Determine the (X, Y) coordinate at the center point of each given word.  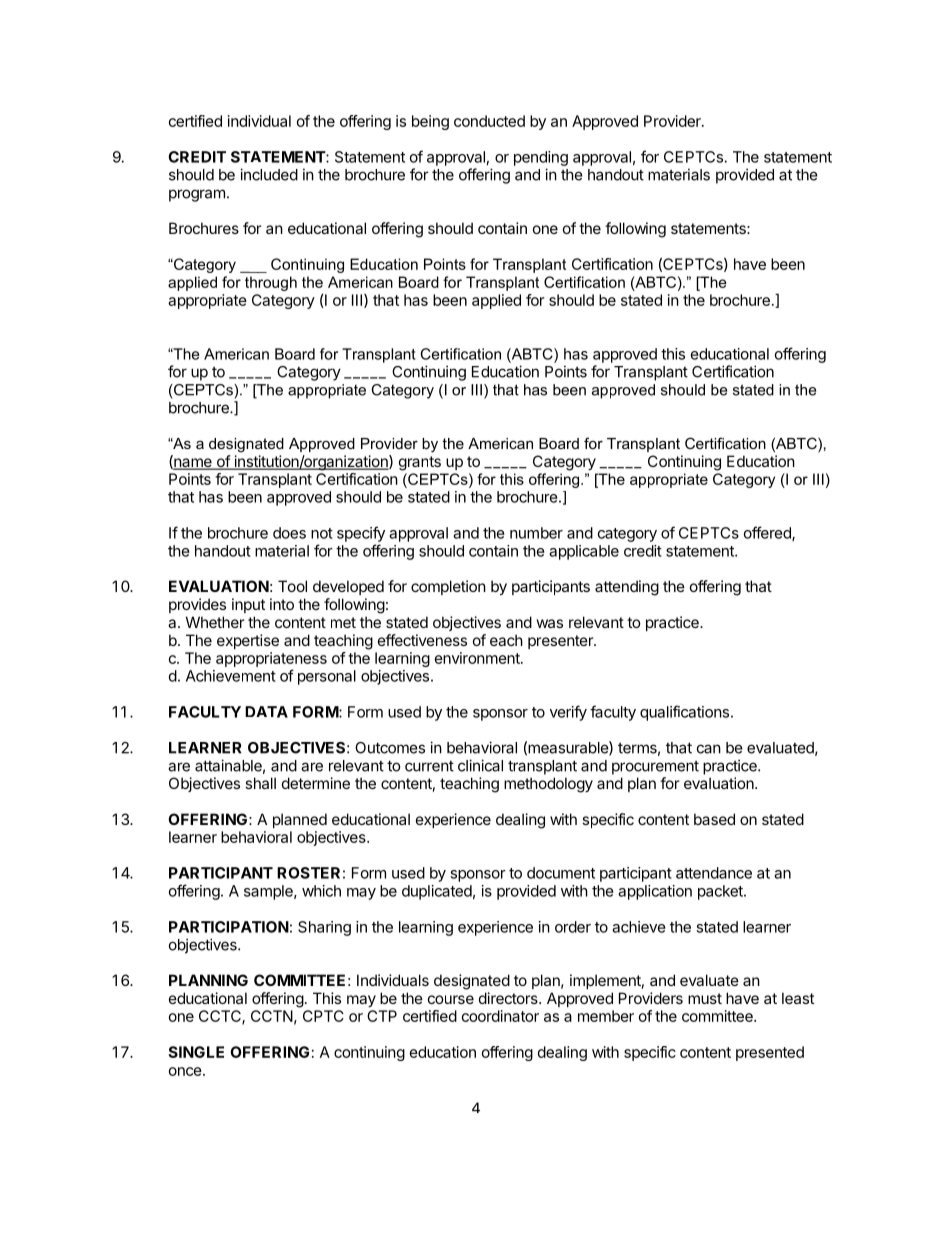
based (714, 819)
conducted (489, 121)
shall (260, 783)
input (248, 605)
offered (768, 533)
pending (541, 158)
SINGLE (196, 1052)
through (271, 283)
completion (448, 587)
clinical (480, 765)
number (536, 533)
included (269, 174)
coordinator (500, 1016)
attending (627, 588)
